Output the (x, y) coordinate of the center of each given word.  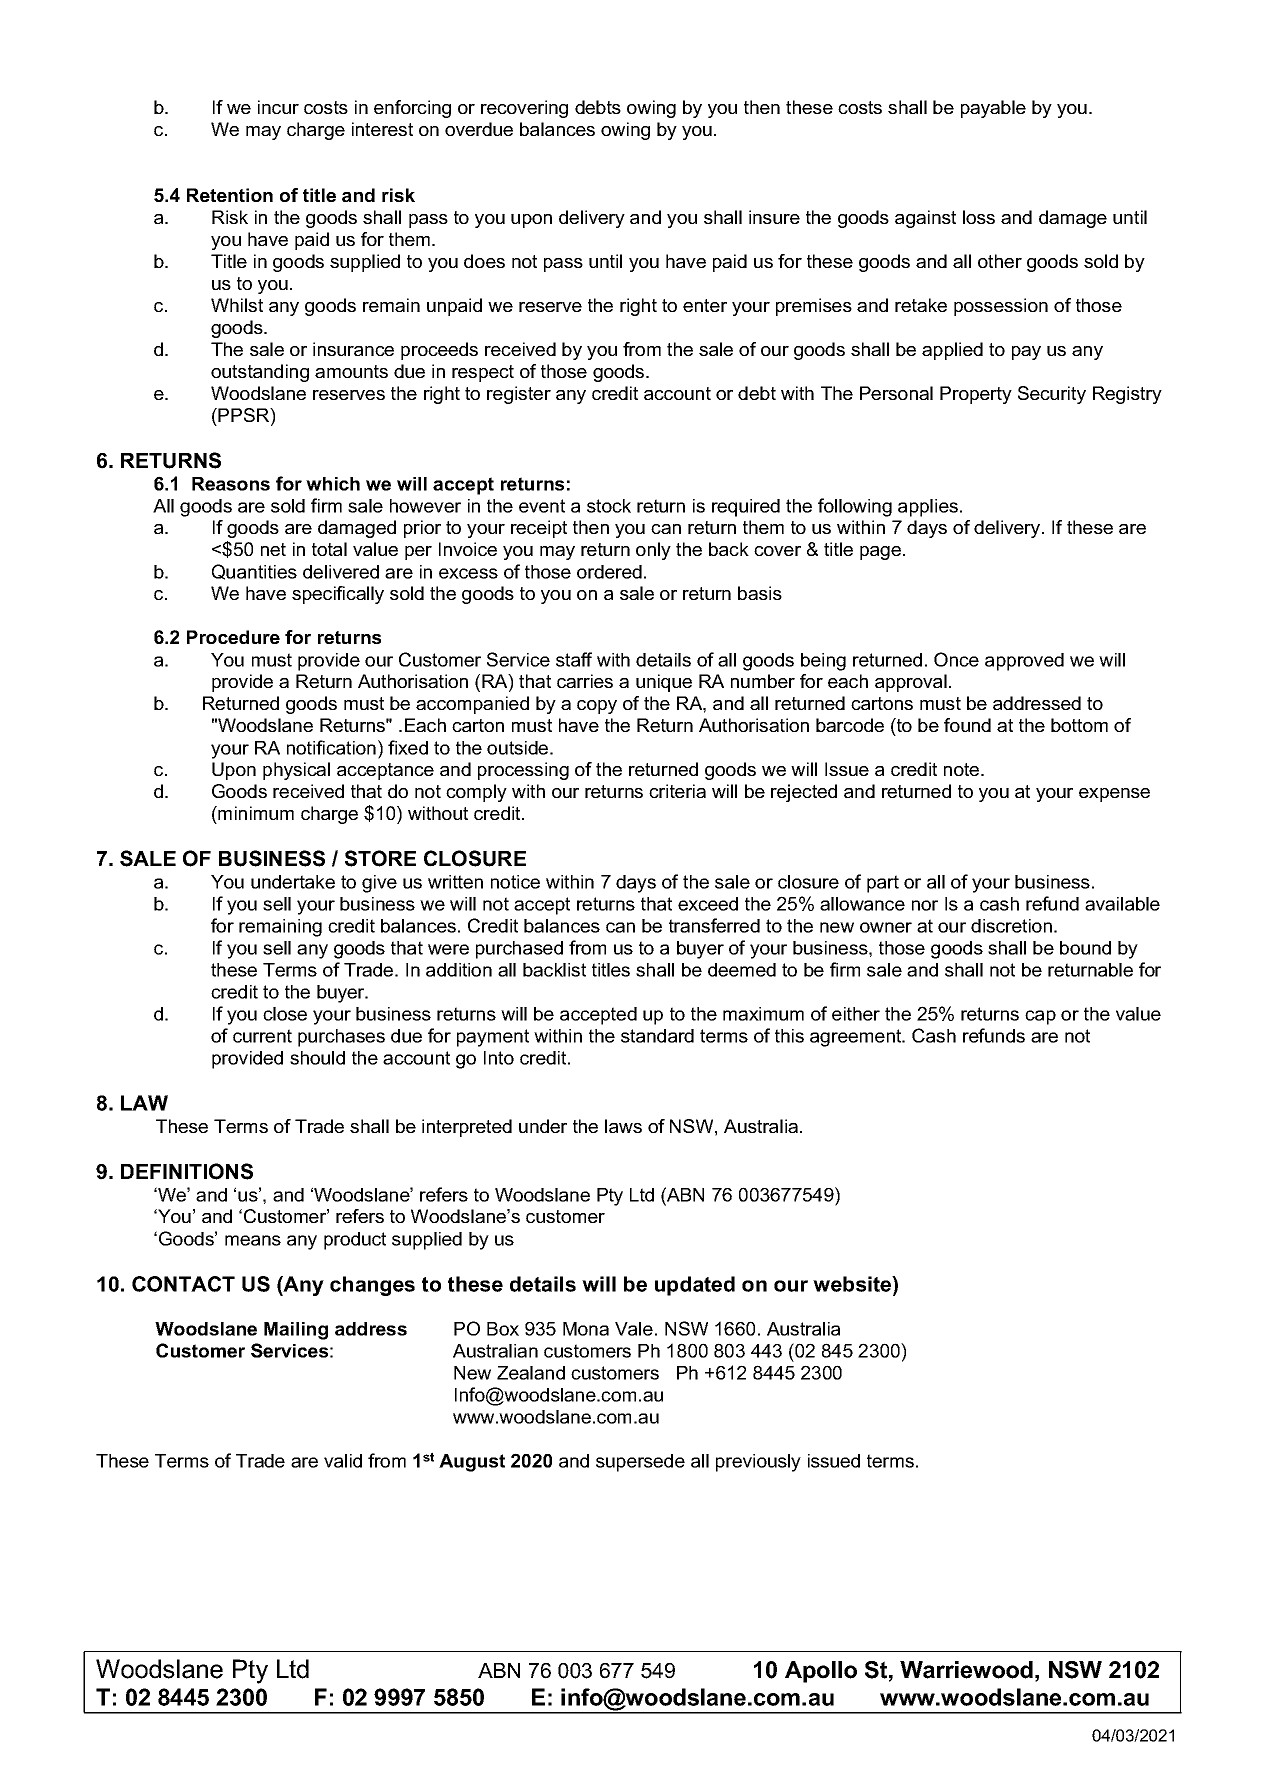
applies (929, 508)
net (273, 549)
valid (343, 1461)
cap (1040, 1017)
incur (278, 107)
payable (993, 109)
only (653, 551)
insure (774, 217)
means (253, 1240)
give (379, 884)
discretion (1011, 926)
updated (695, 1286)
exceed (708, 904)
